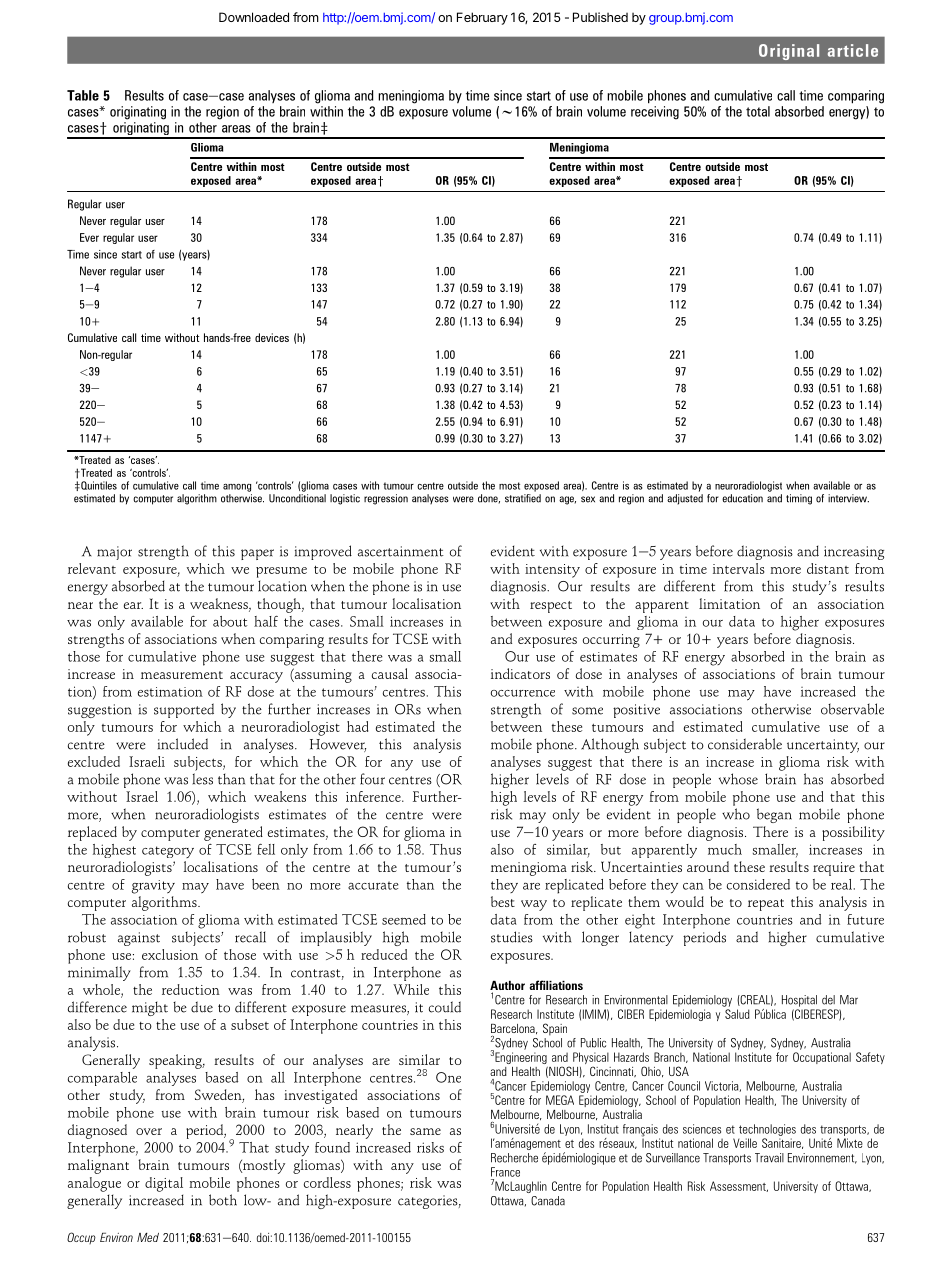 This page has height=1270, width=952. I want to click on February, so click(482, 18).
